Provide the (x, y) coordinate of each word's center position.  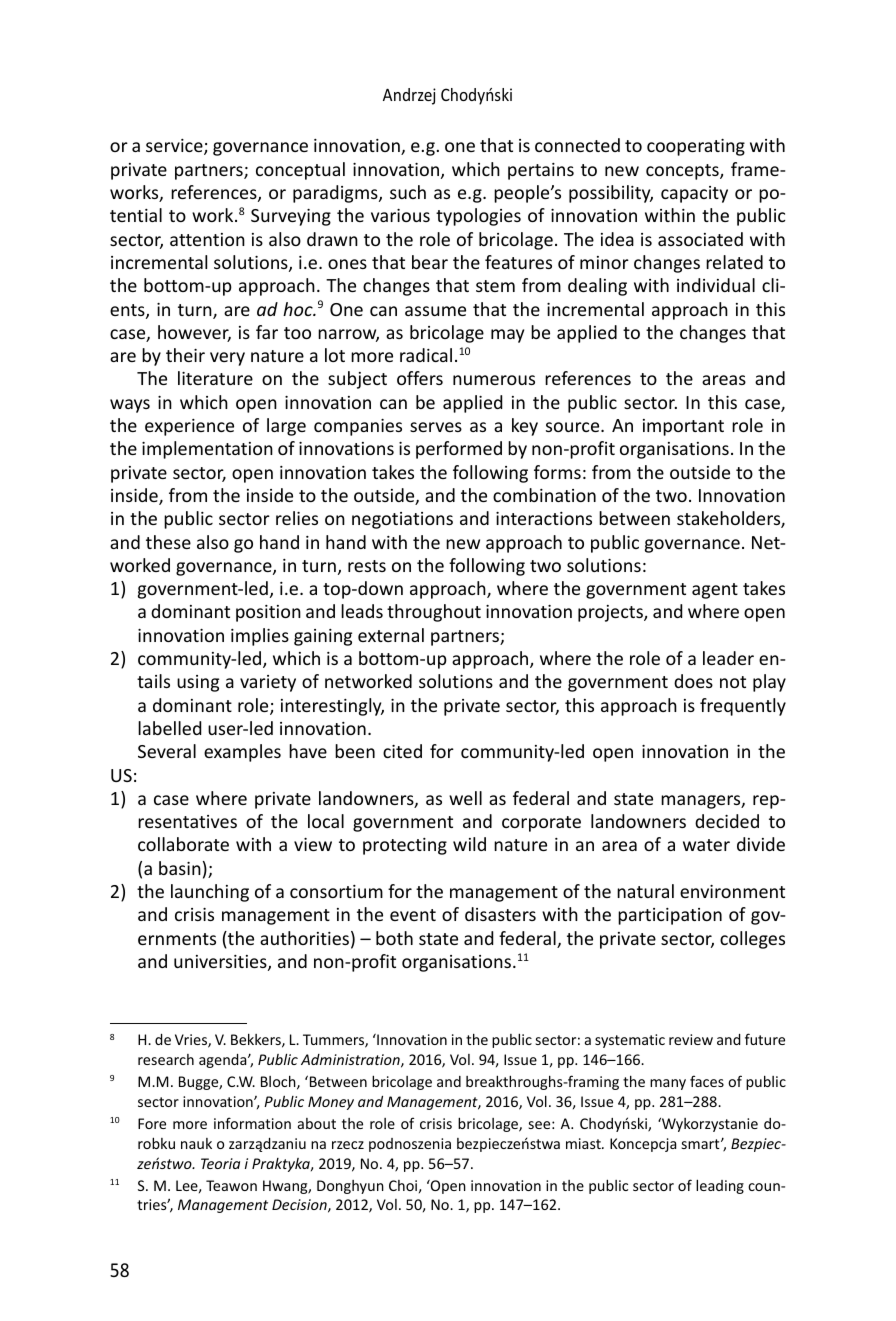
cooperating (696, 147)
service (175, 147)
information (252, 1123)
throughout (434, 613)
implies (260, 637)
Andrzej (409, 96)
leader (728, 658)
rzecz (348, 1145)
